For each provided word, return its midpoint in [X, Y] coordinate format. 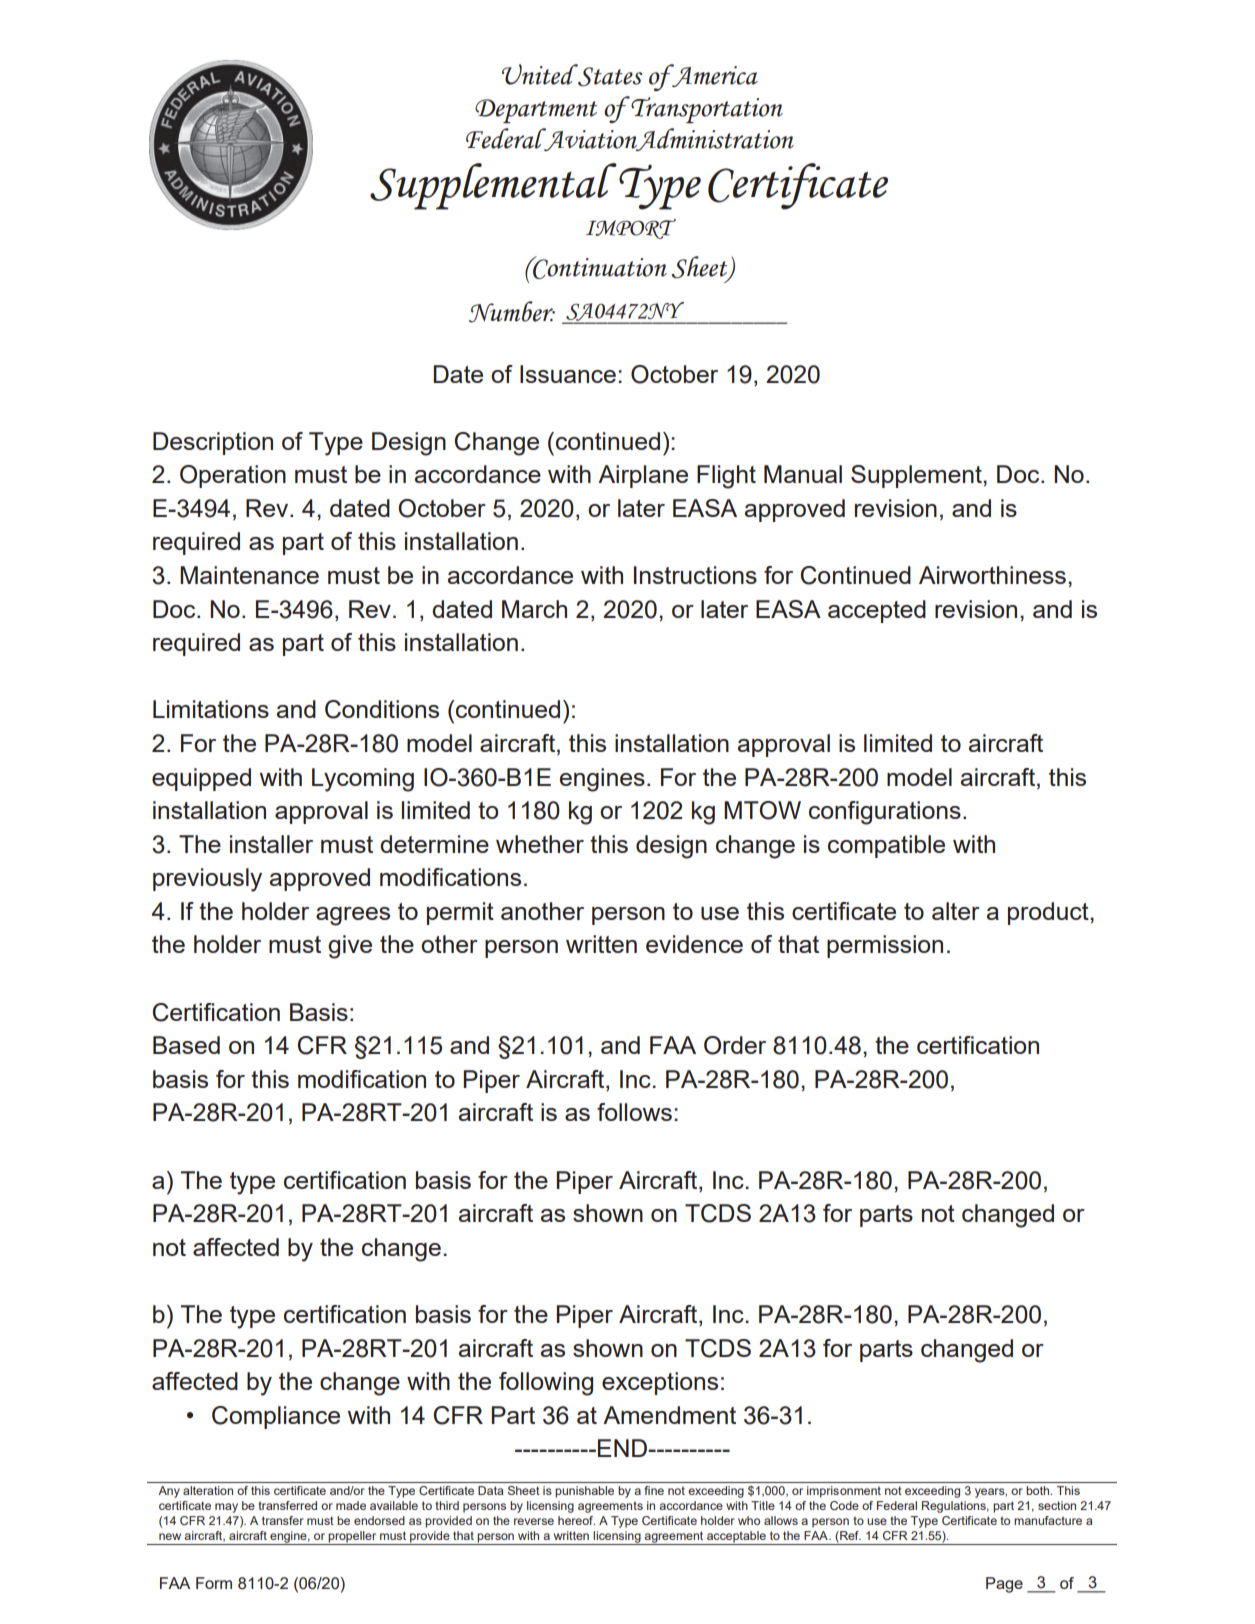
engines [602, 780]
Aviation [591, 139]
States [609, 76]
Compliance [276, 1417]
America [714, 75]
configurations [885, 813]
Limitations [211, 709]
